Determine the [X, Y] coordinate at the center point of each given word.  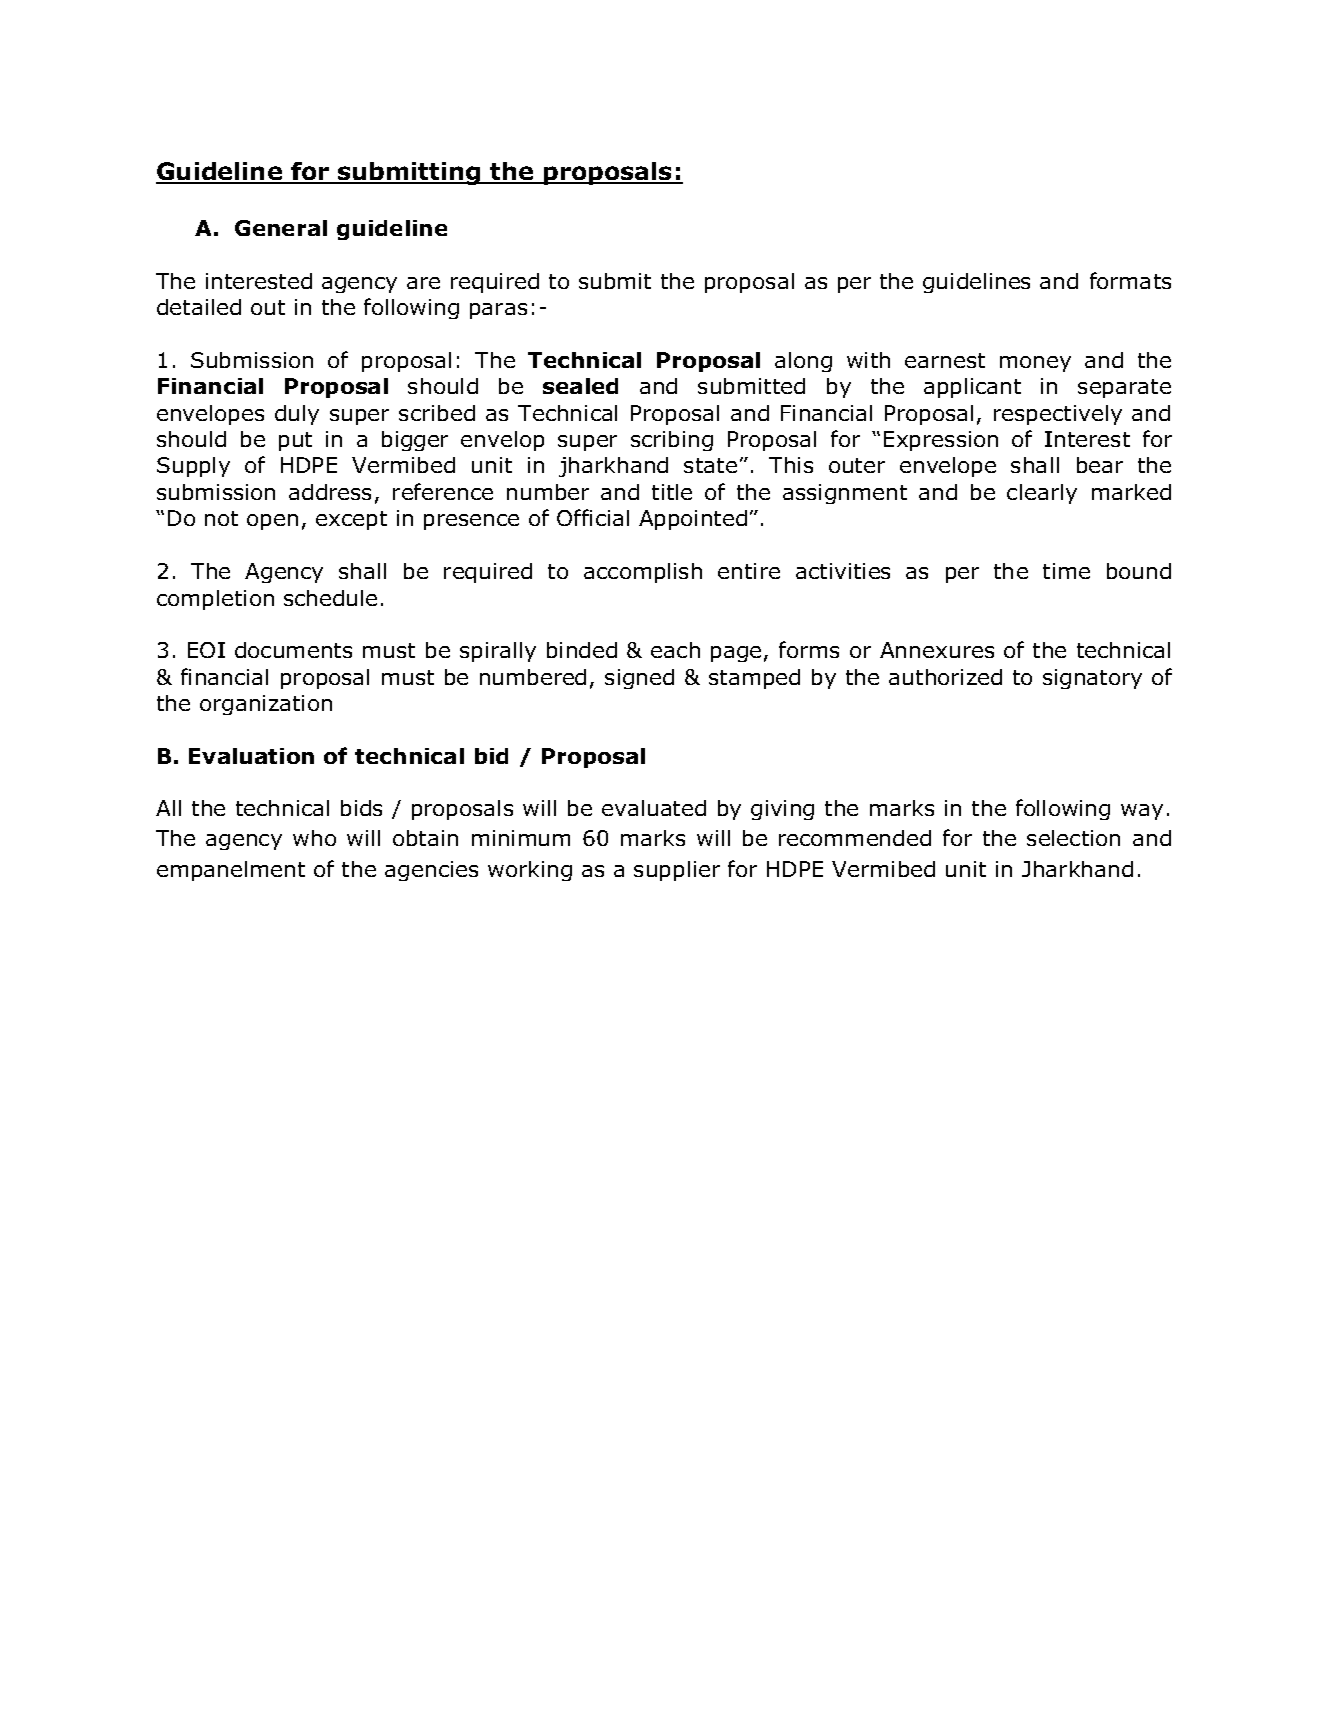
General [281, 228]
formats [1130, 280]
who [314, 838]
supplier [677, 871]
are [423, 283]
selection [1073, 838]
